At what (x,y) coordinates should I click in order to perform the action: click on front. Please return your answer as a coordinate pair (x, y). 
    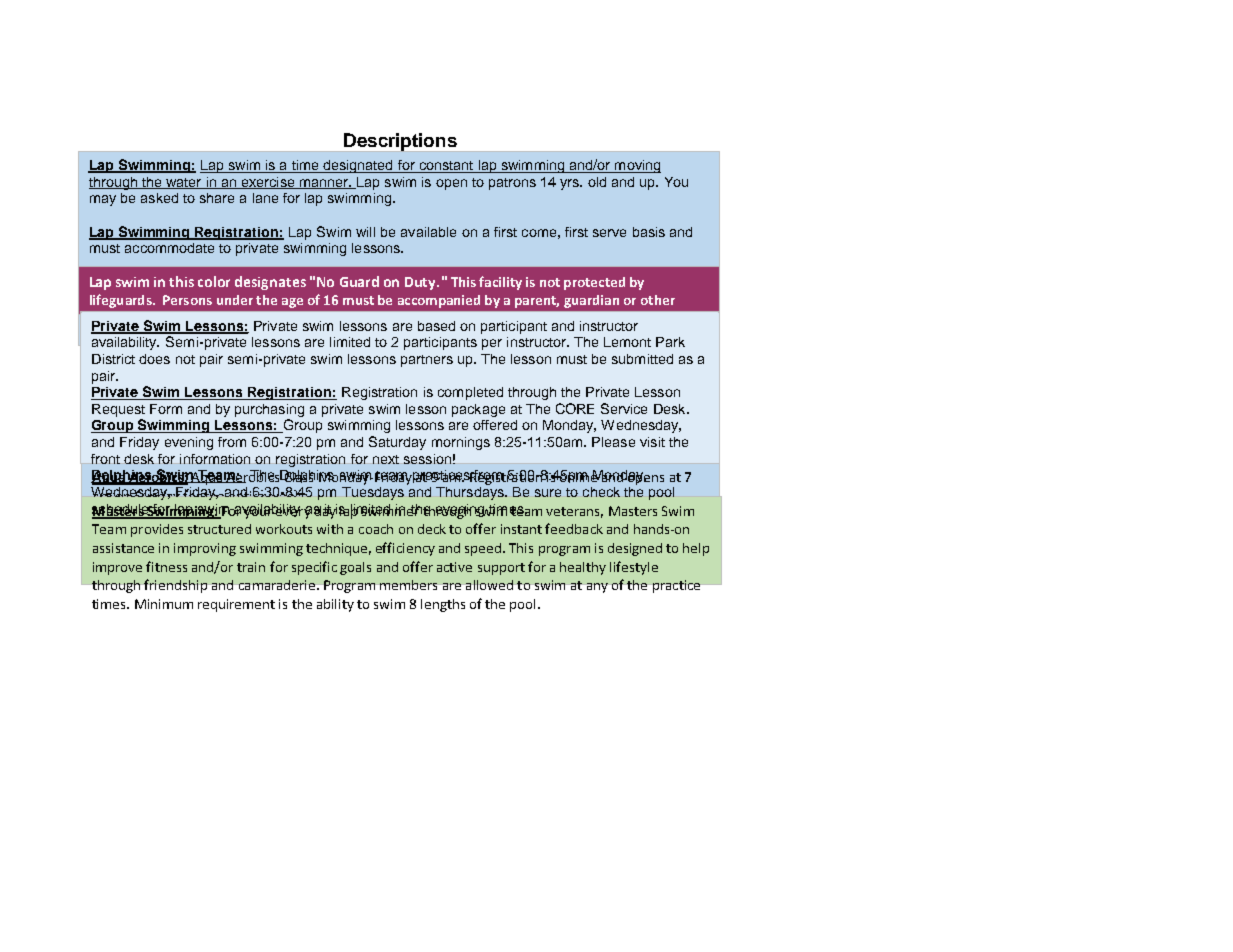
    Looking at the image, I should click on (105, 459).
